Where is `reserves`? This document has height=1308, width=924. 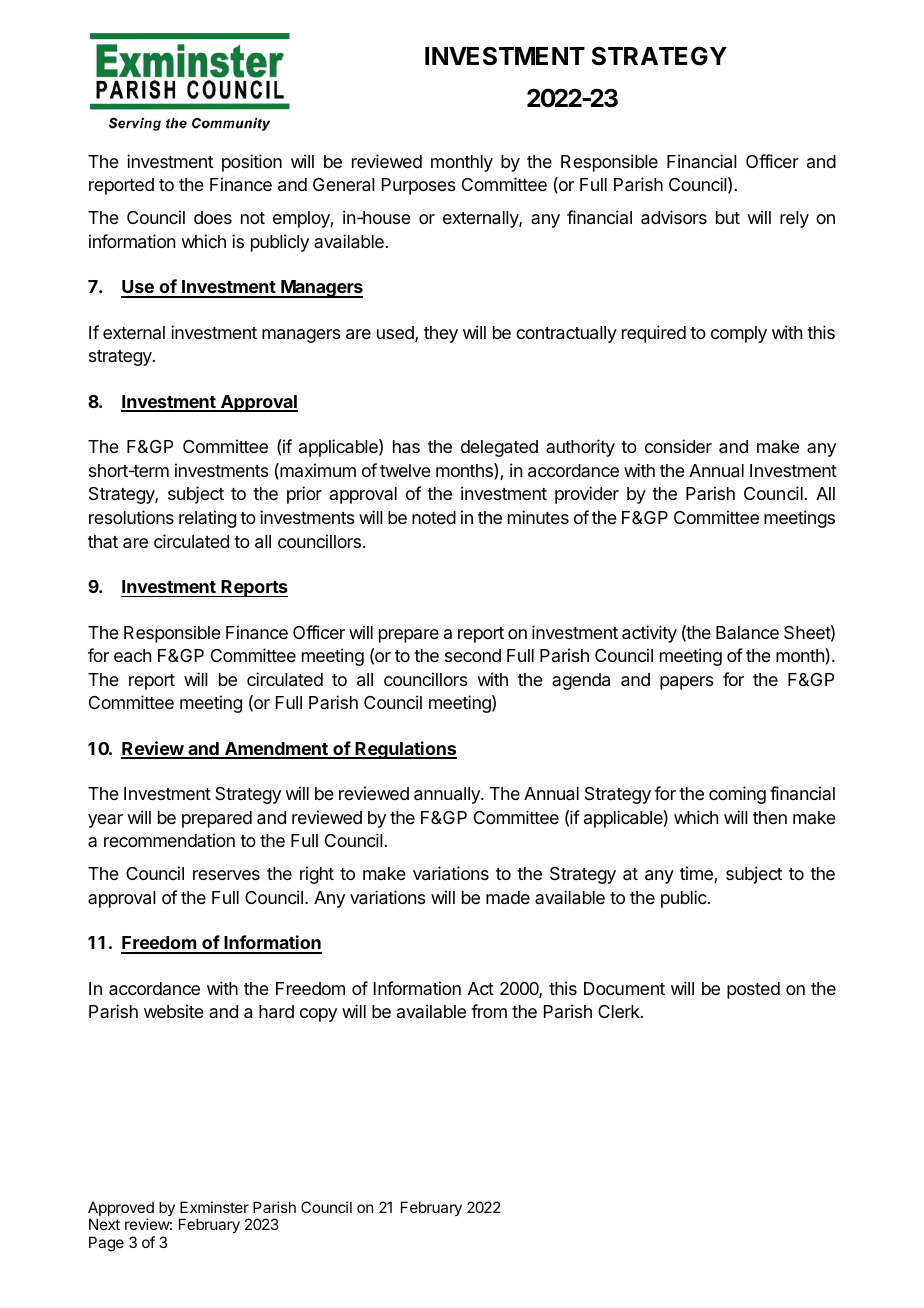 reserves is located at coordinates (226, 875).
